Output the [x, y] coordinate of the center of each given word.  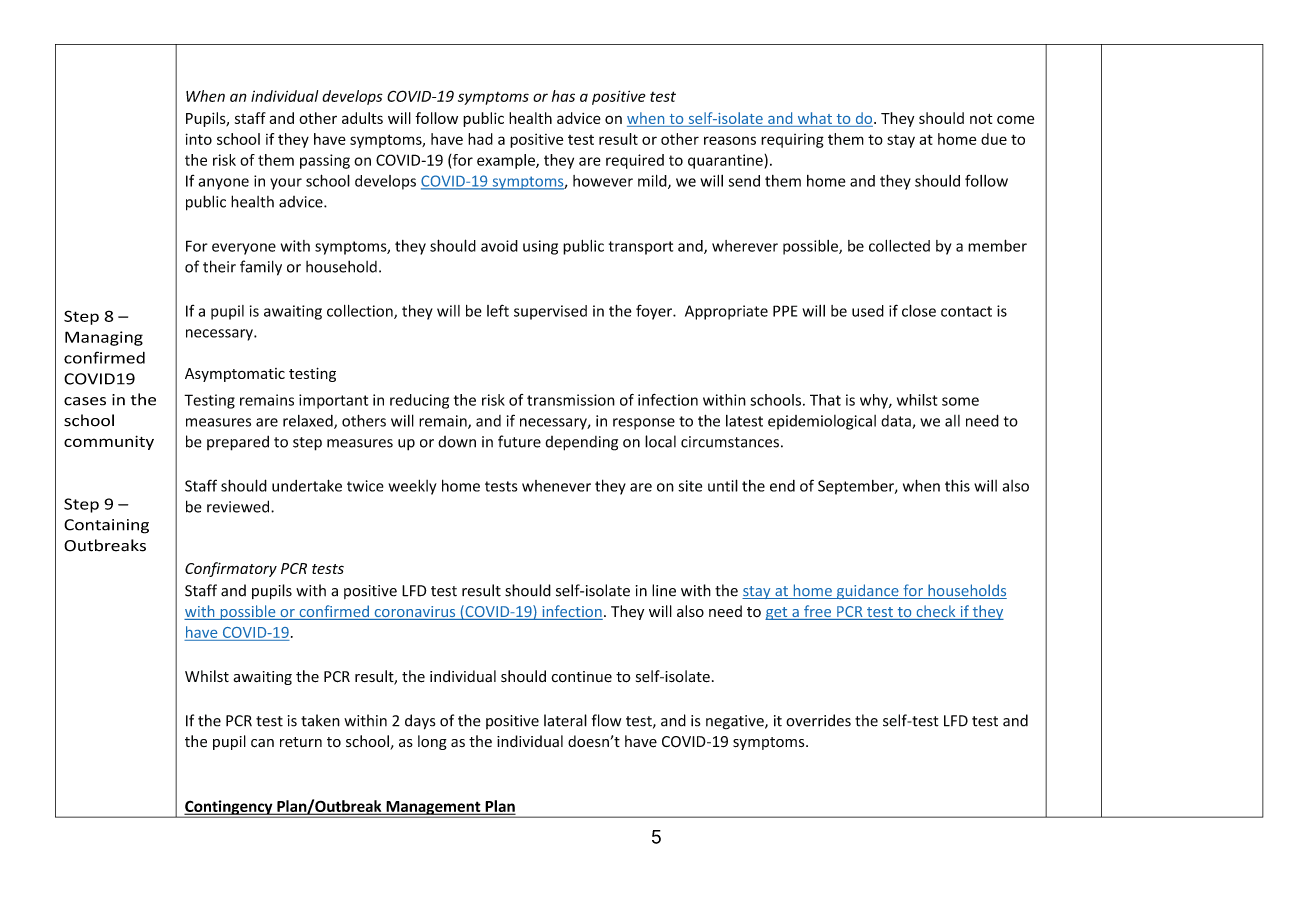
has [563, 96]
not [981, 119]
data [897, 422]
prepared [238, 443]
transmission [571, 400]
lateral [565, 720]
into [198, 139]
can [262, 743]
